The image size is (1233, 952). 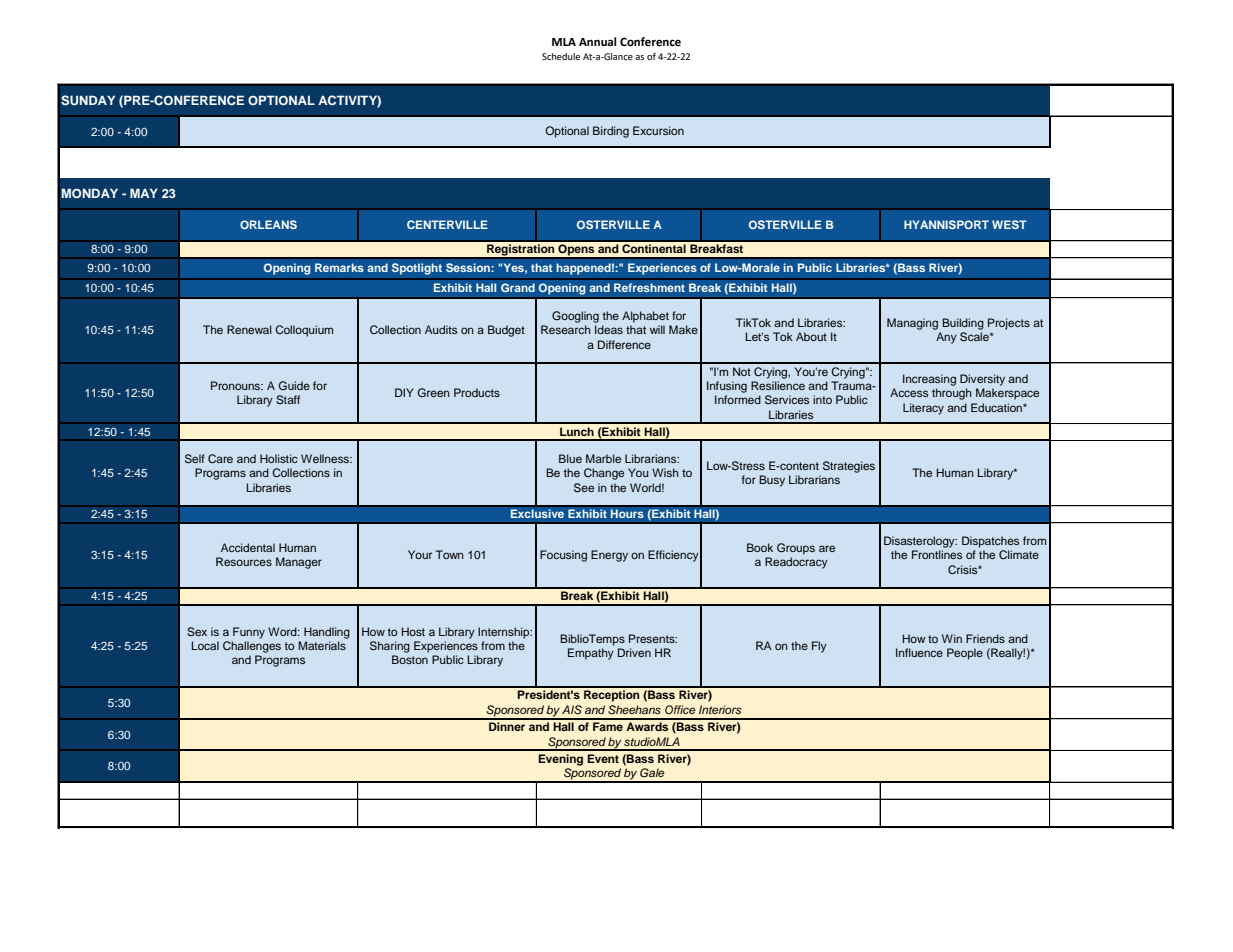 I want to click on Renewal, so click(x=249, y=329).
